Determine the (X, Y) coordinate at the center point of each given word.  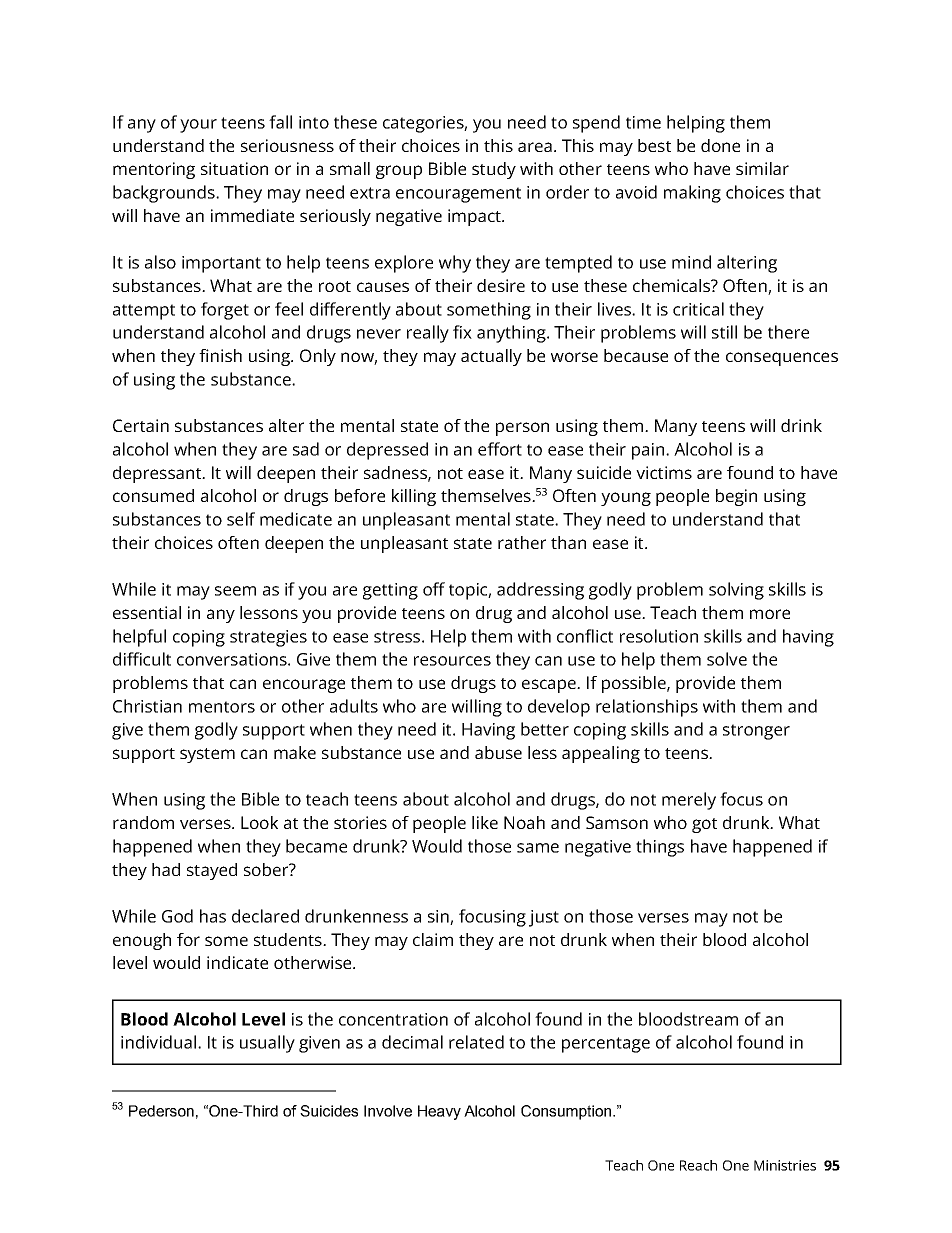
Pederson (161, 1111)
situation (234, 168)
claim (433, 939)
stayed (212, 871)
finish (220, 355)
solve (727, 659)
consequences (782, 359)
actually (491, 357)
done (720, 145)
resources (452, 661)
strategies (268, 638)
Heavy (439, 1112)
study (494, 170)
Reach (698, 1165)
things (660, 848)
